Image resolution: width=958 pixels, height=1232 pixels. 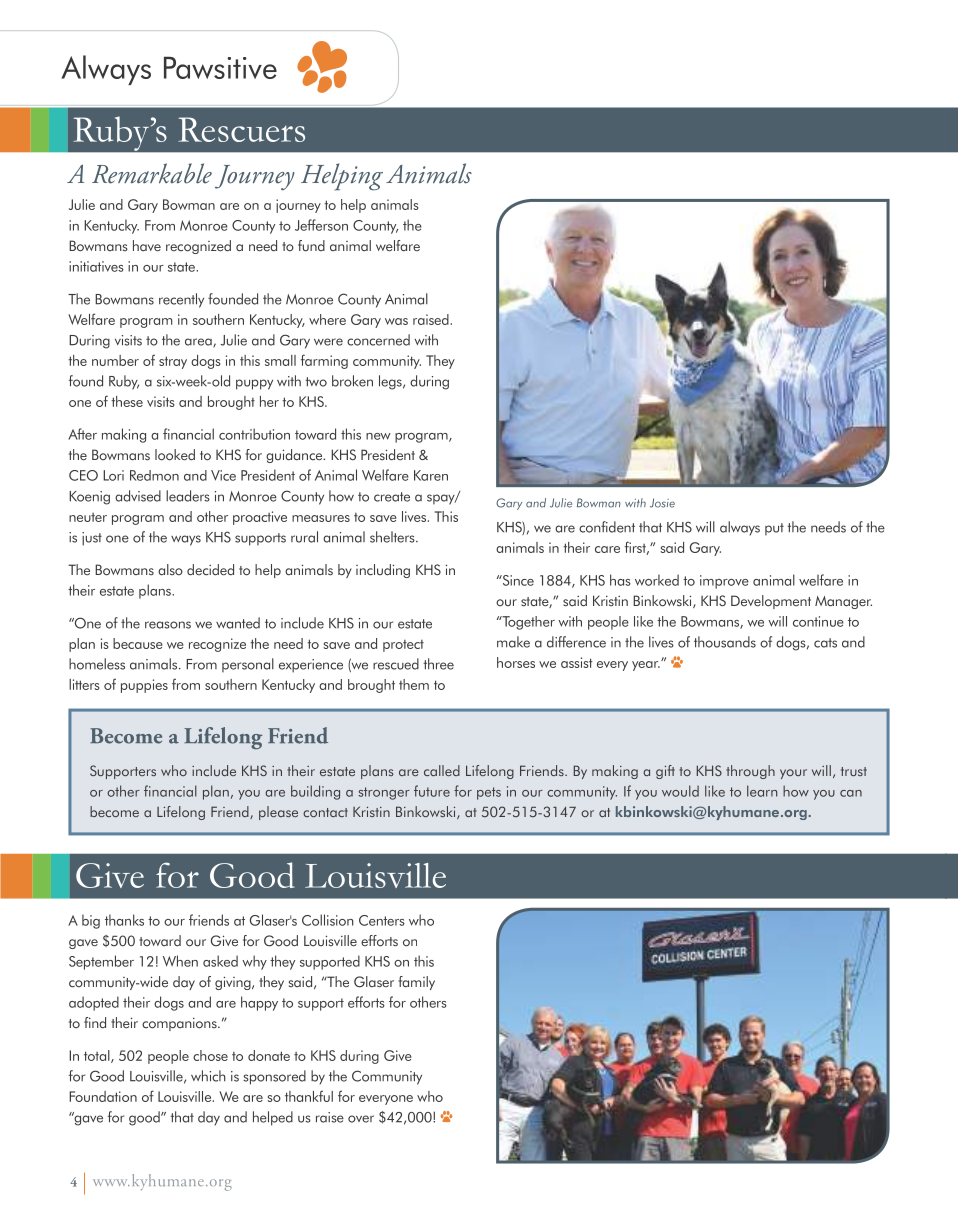 What do you see at coordinates (361, 1119) in the document?
I see `over` at bounding box center [361, 1119].
